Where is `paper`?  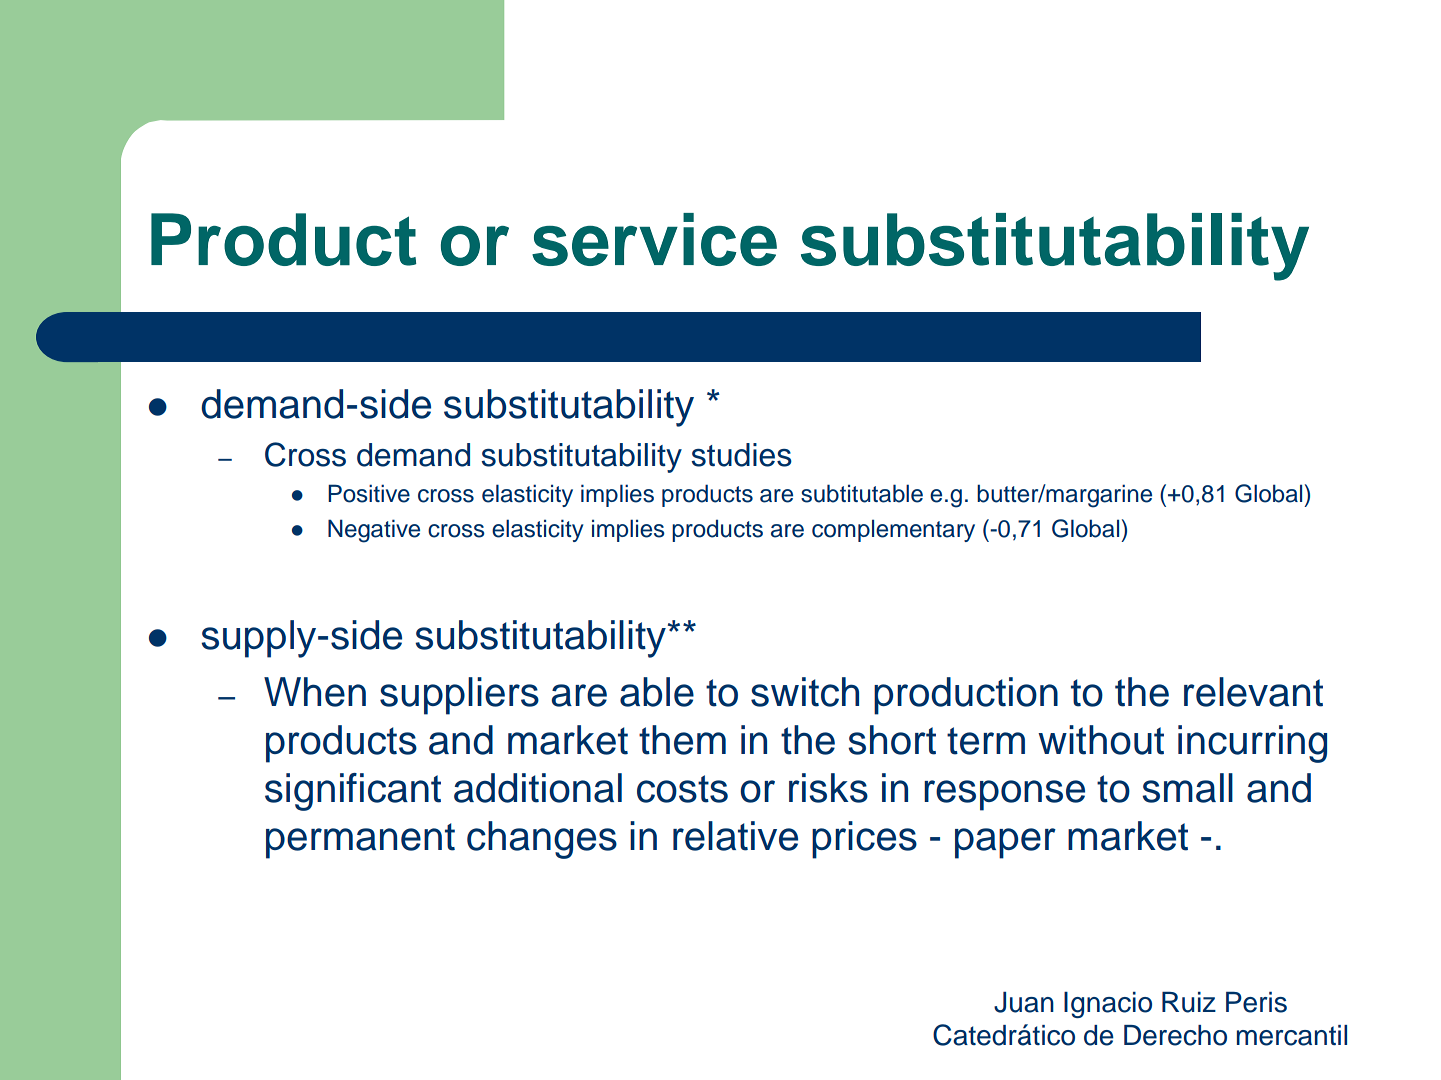 paper is located at coordinates (1005, 843).
